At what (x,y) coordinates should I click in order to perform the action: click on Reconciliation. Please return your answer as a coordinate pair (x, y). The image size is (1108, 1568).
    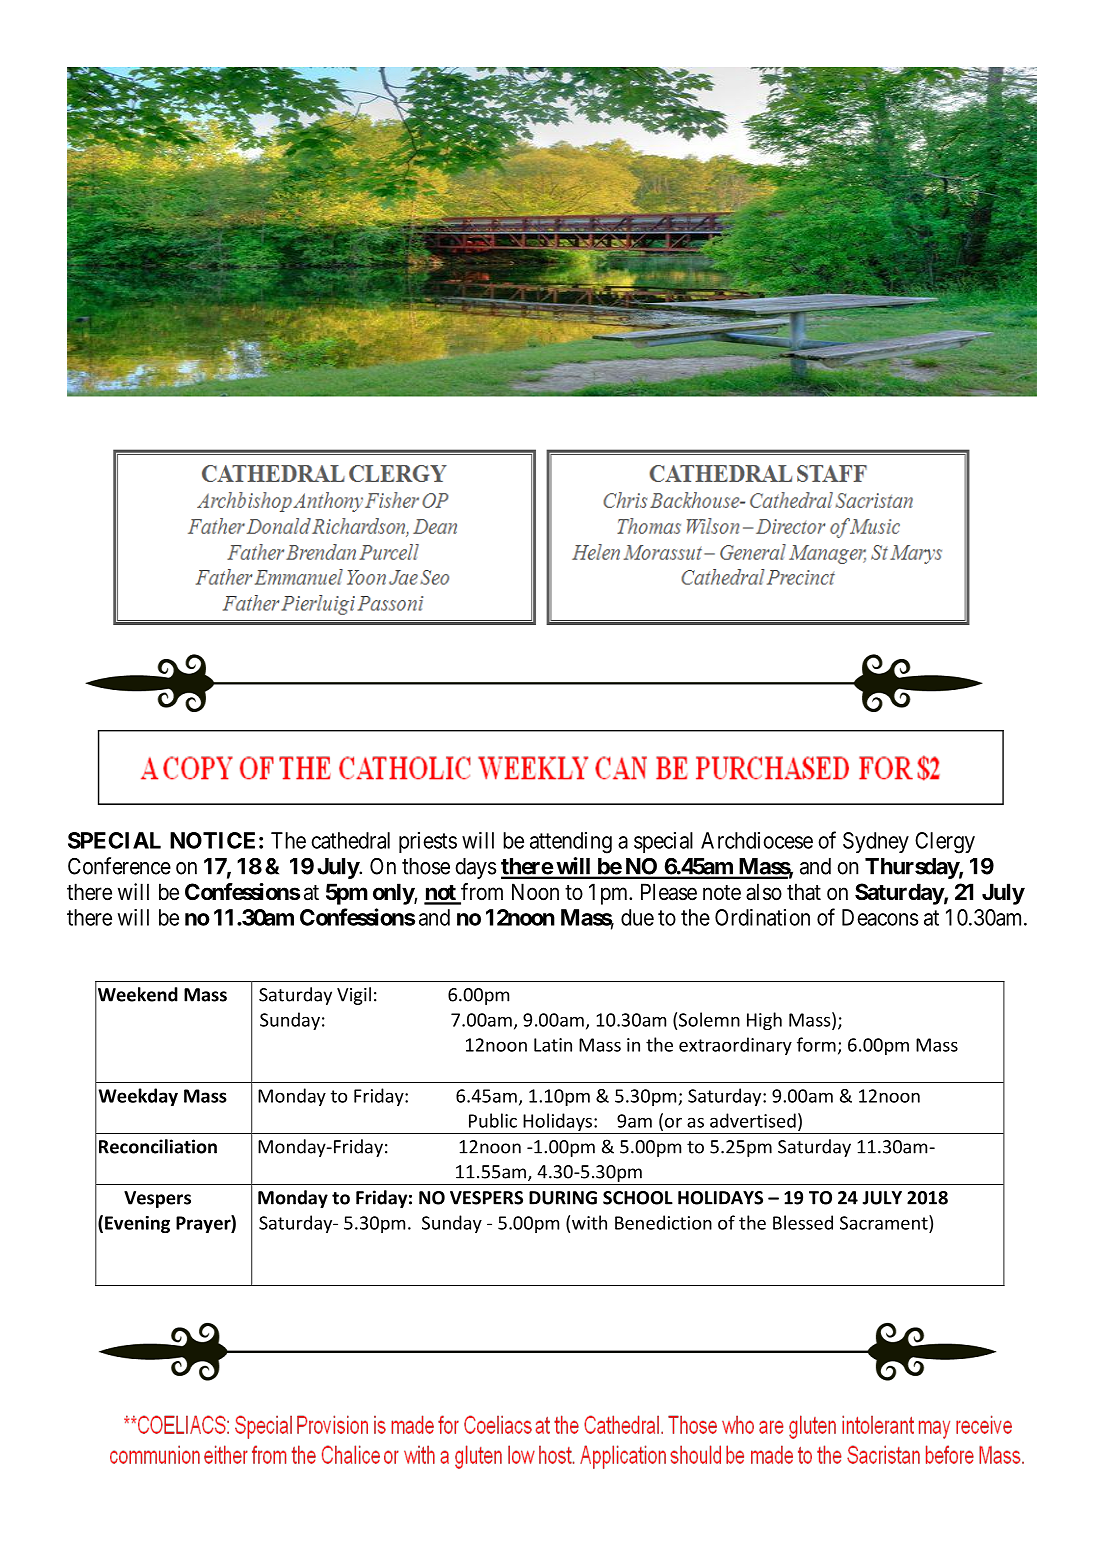
    Looking at the image, I should click on (158, 1146).
